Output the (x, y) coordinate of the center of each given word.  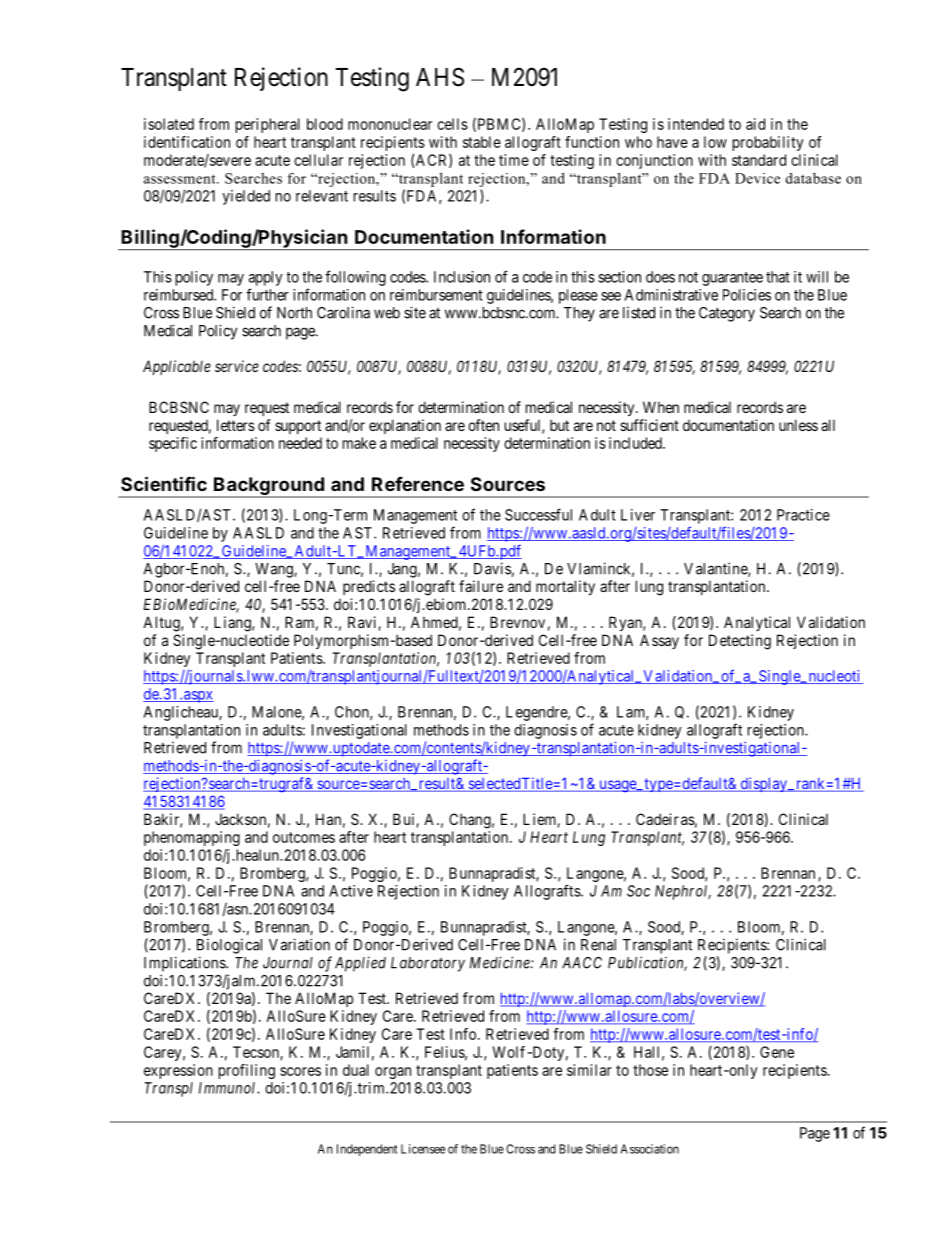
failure (481, 586)
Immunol (228, 1088)
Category (727, 314)
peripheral (268, 125)
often (483, 425)
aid (755, 124)
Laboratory (428, 964)
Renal (598, 945)
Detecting (740, 642)
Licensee (423, 1149)
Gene (777, 1052)
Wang (275, 570)
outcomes (304, 837)
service (237, 366)
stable (482, 142)
